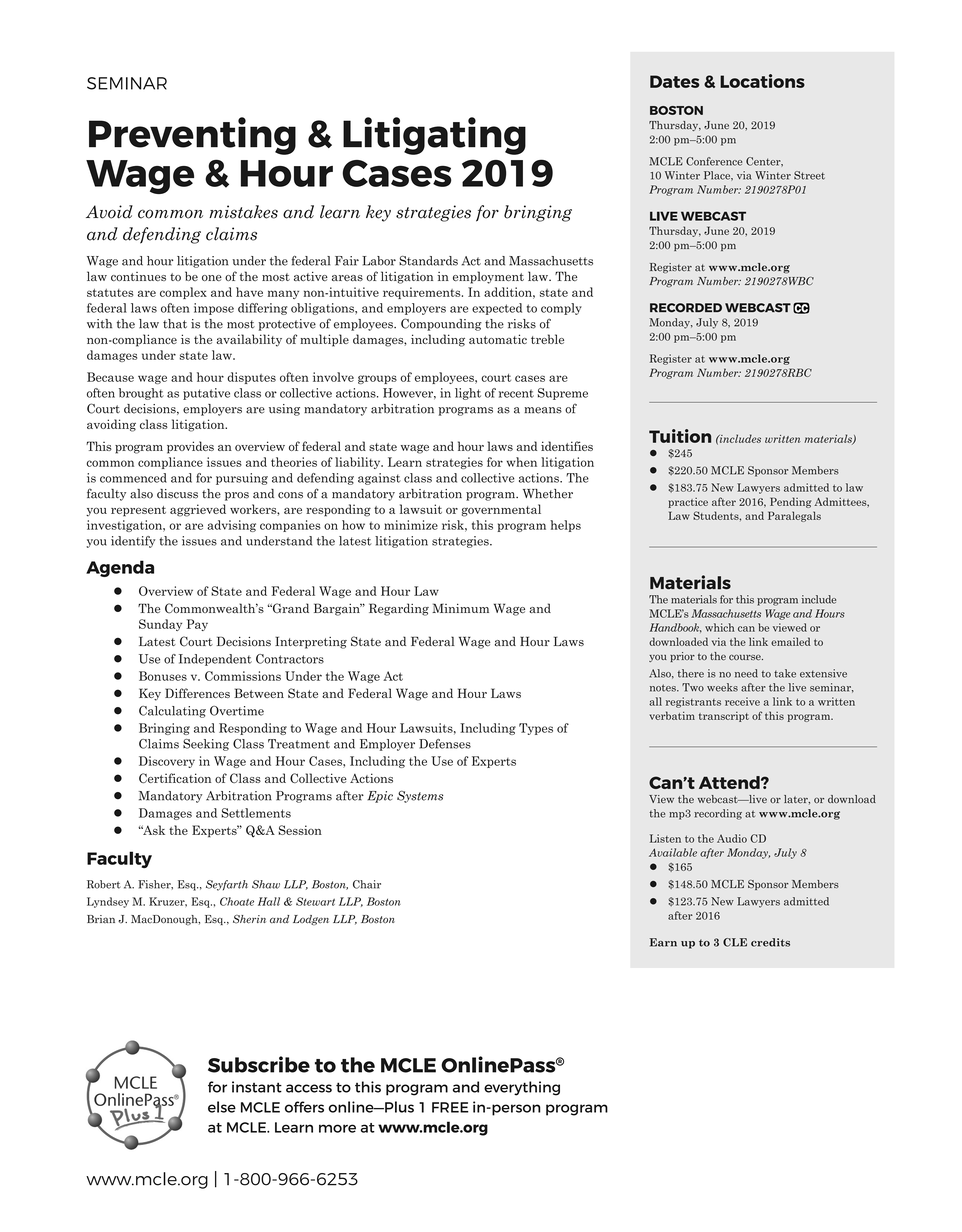 The width and height of the screenshot is (962, 1232). Describe the element at coordinates (720, 627) in the screenshot. I see `which` at that location.
